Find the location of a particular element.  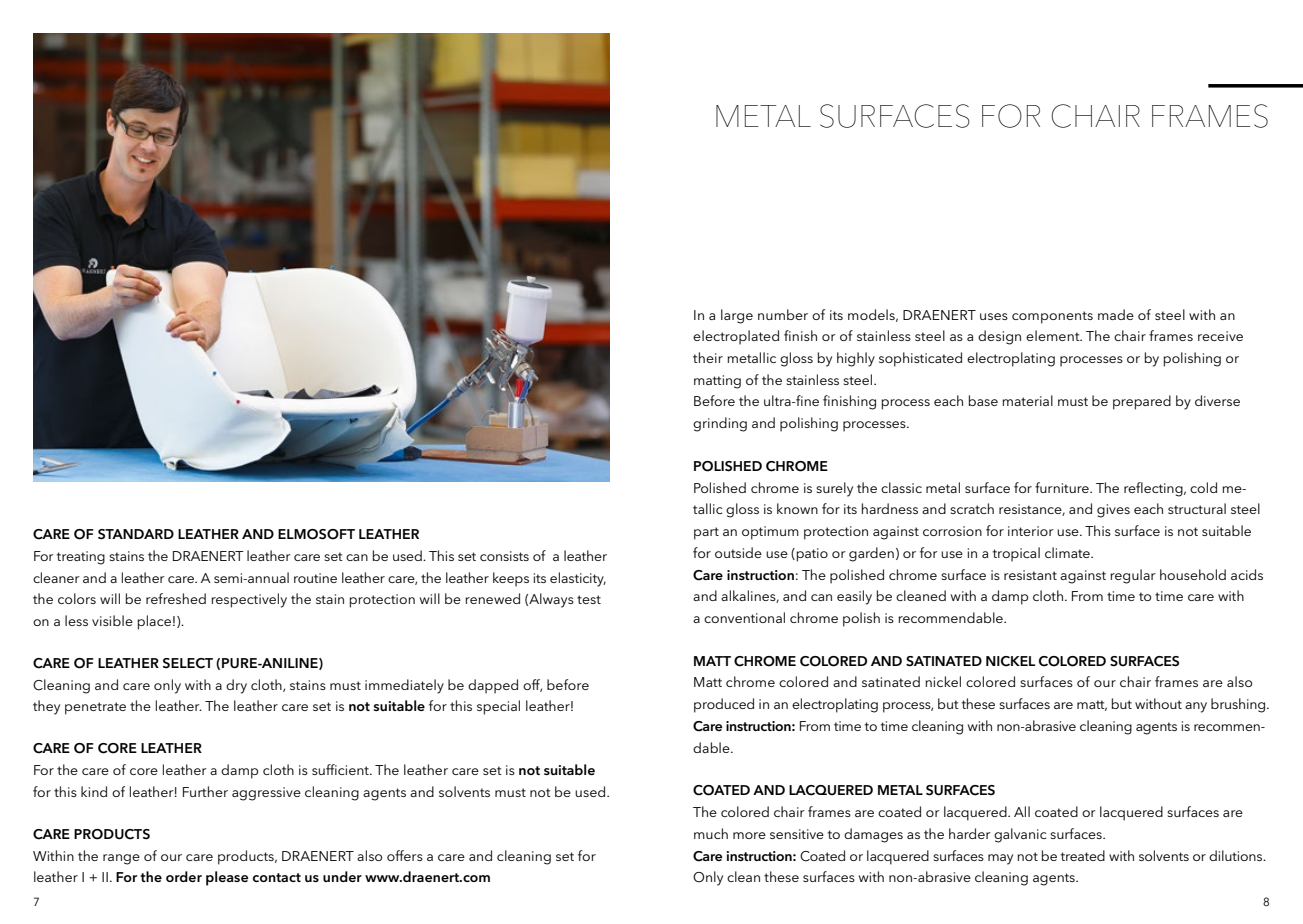

dry is located at coordinates (236, 686).
